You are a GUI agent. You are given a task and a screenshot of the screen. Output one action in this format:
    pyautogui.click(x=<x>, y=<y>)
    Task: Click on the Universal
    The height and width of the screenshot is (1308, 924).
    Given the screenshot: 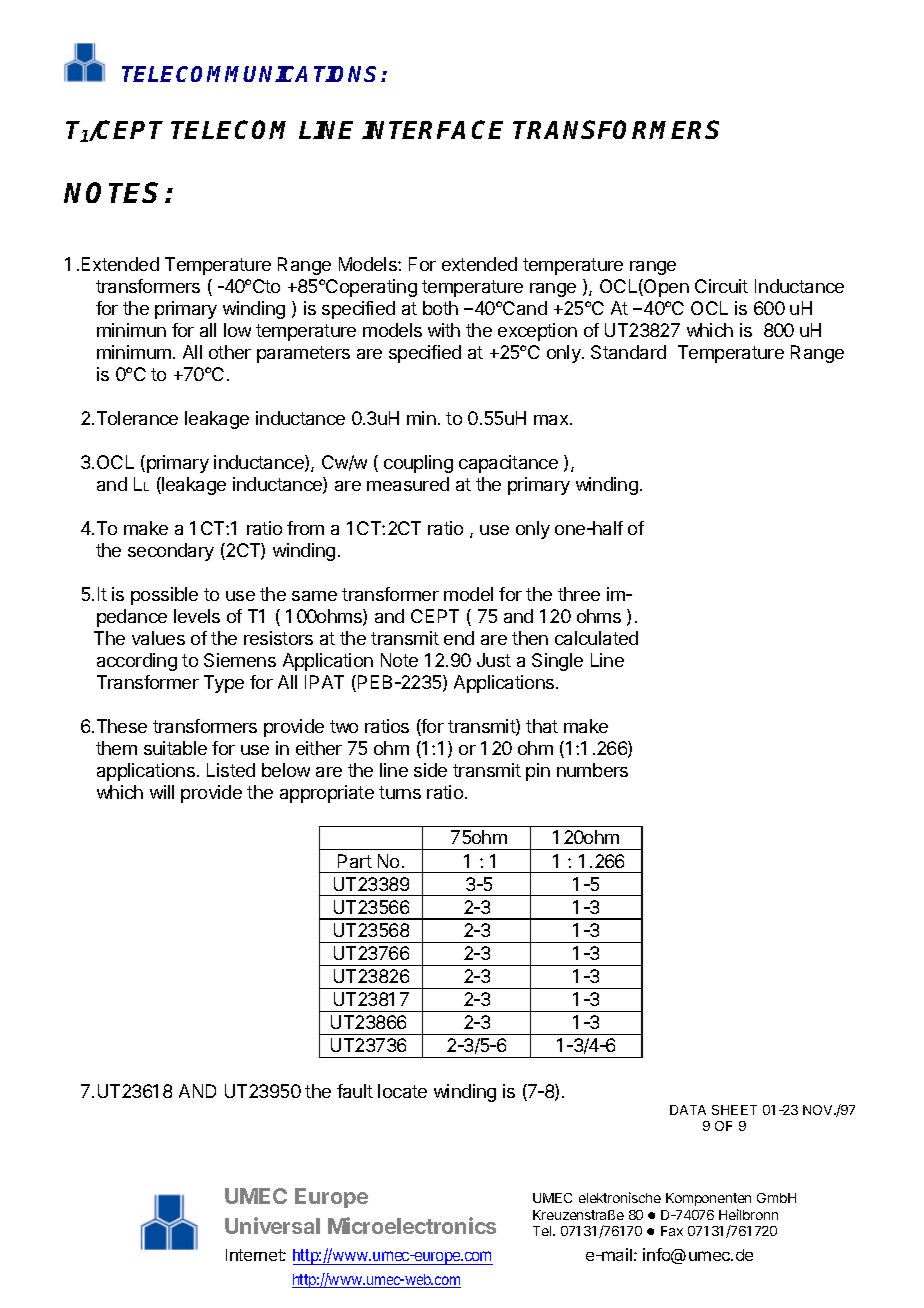 What is the action you would take?
    pyautogui.click(x=272, y=1225)
